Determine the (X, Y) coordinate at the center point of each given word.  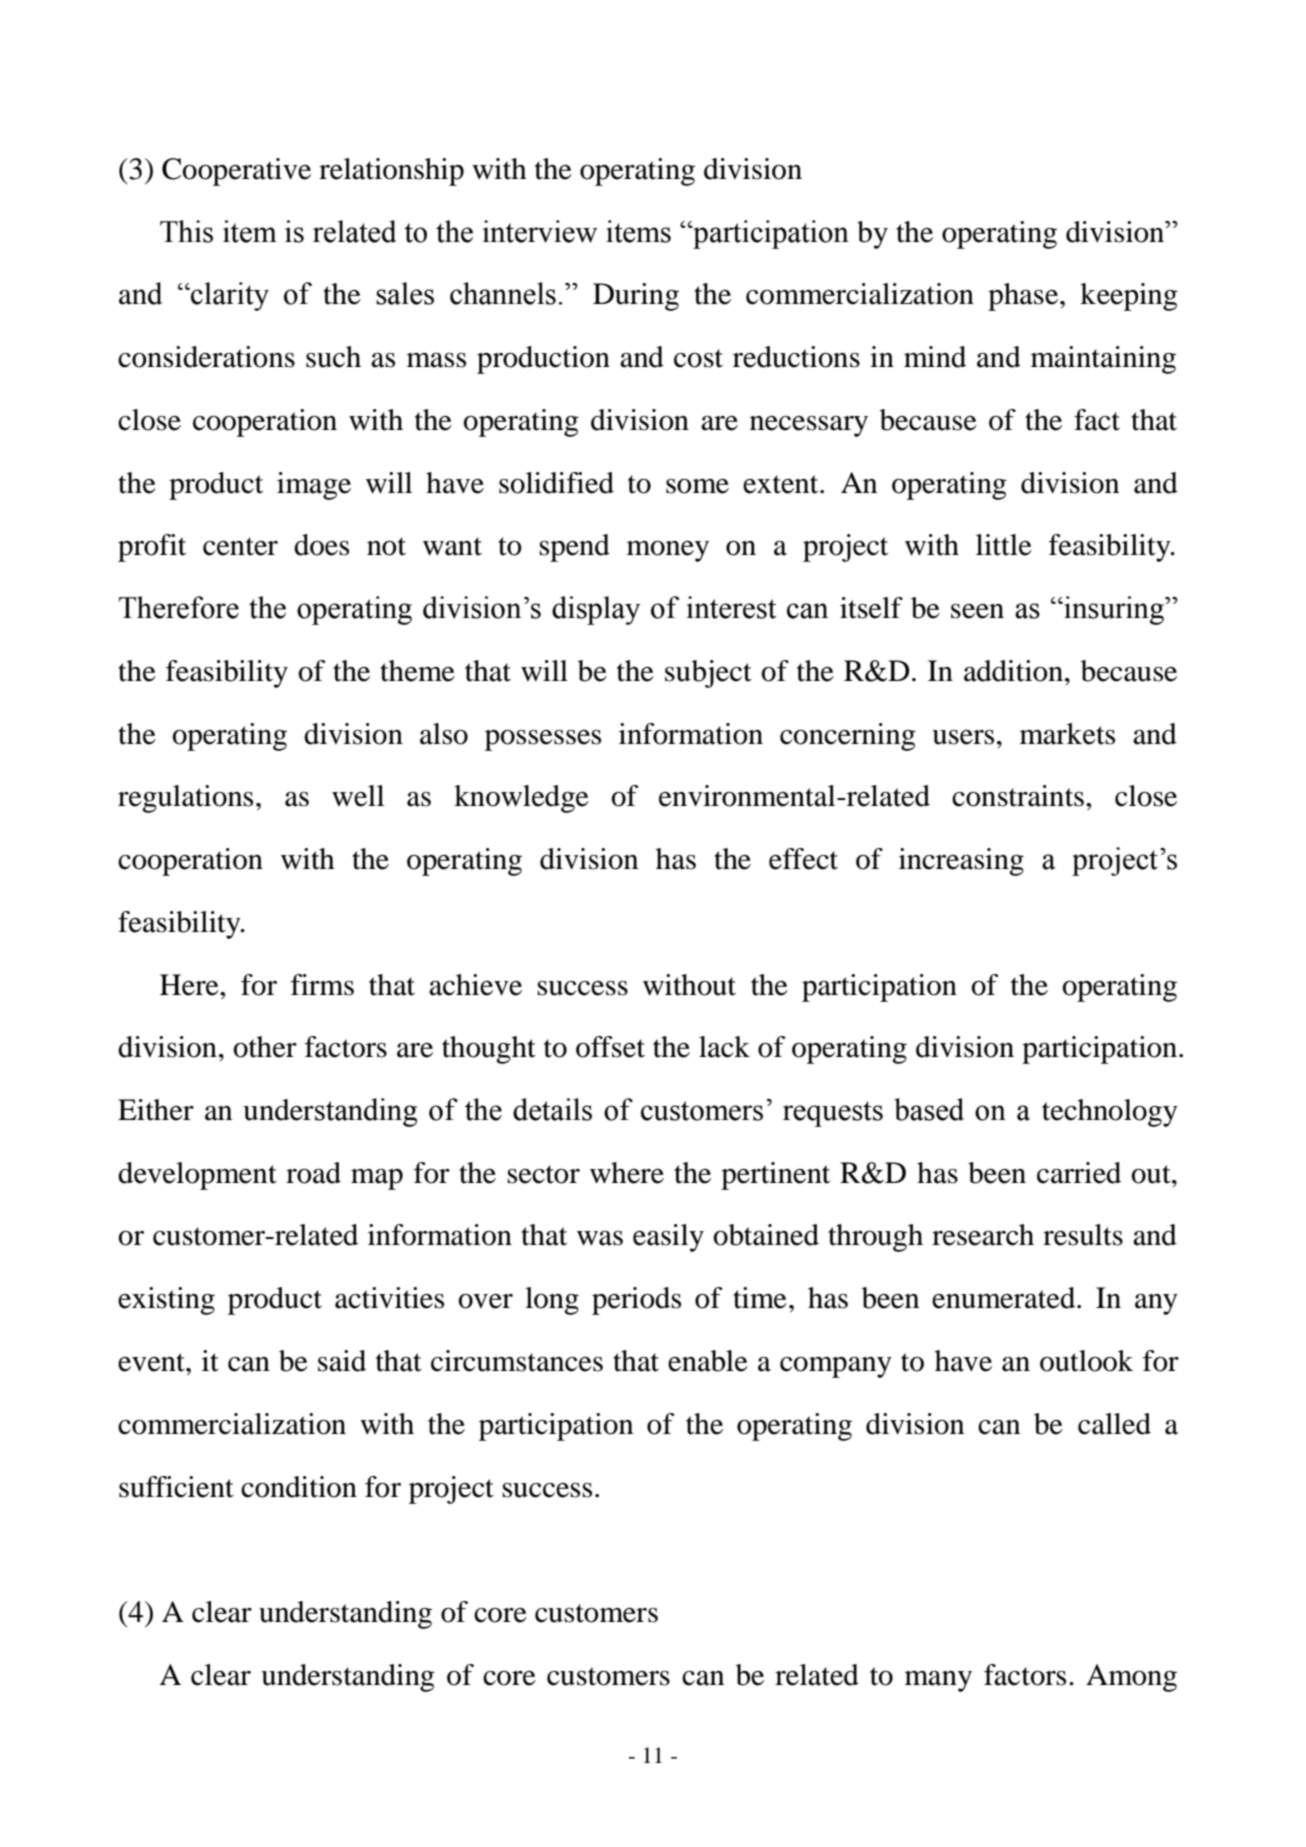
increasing (961, 862)
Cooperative (236, 172)
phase (1024, 297)
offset (610, 1047)
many (938, 1681)
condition (299, 1487)
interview (540, 231)
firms (322, 985)
